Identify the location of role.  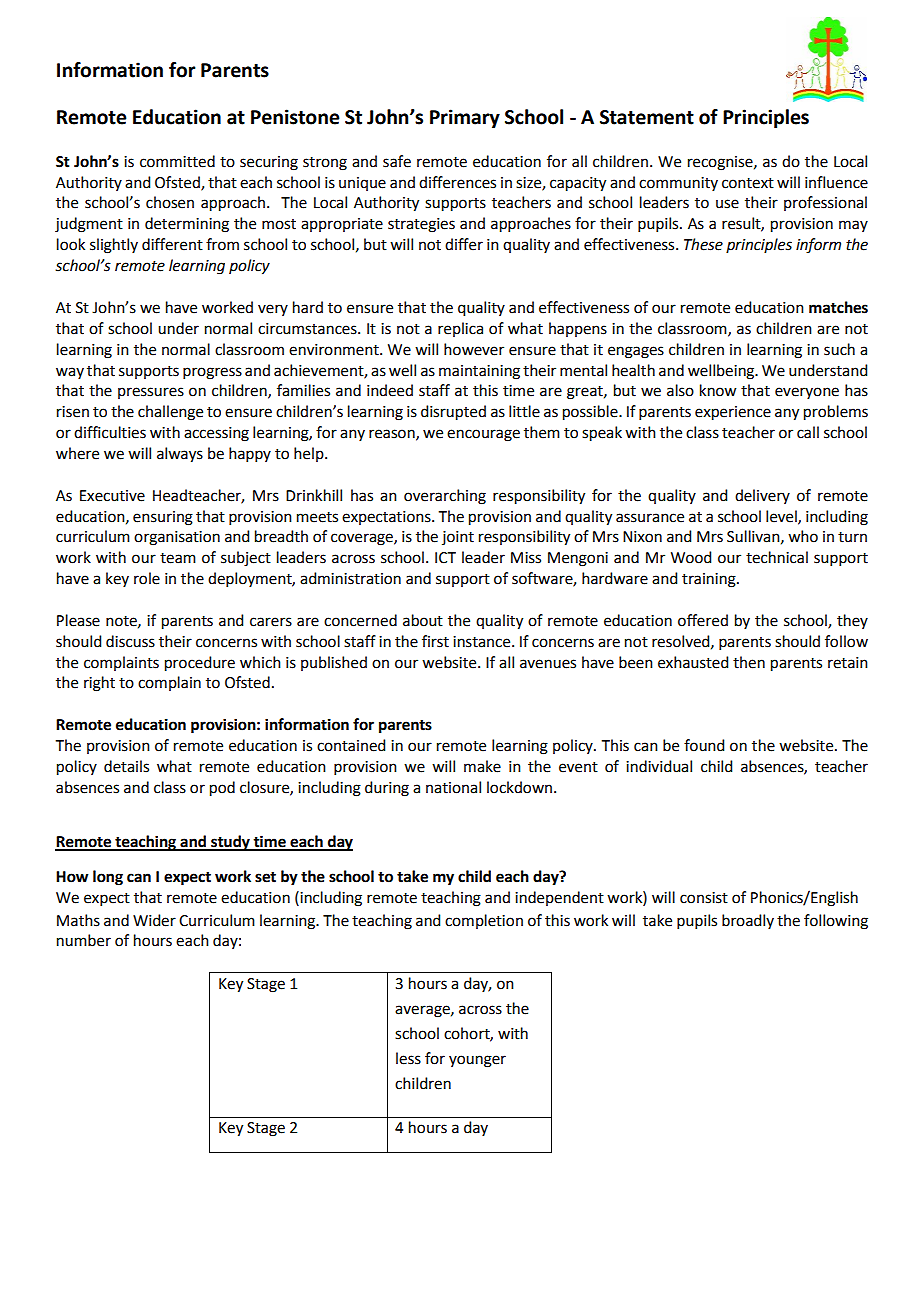
(147, 578).
